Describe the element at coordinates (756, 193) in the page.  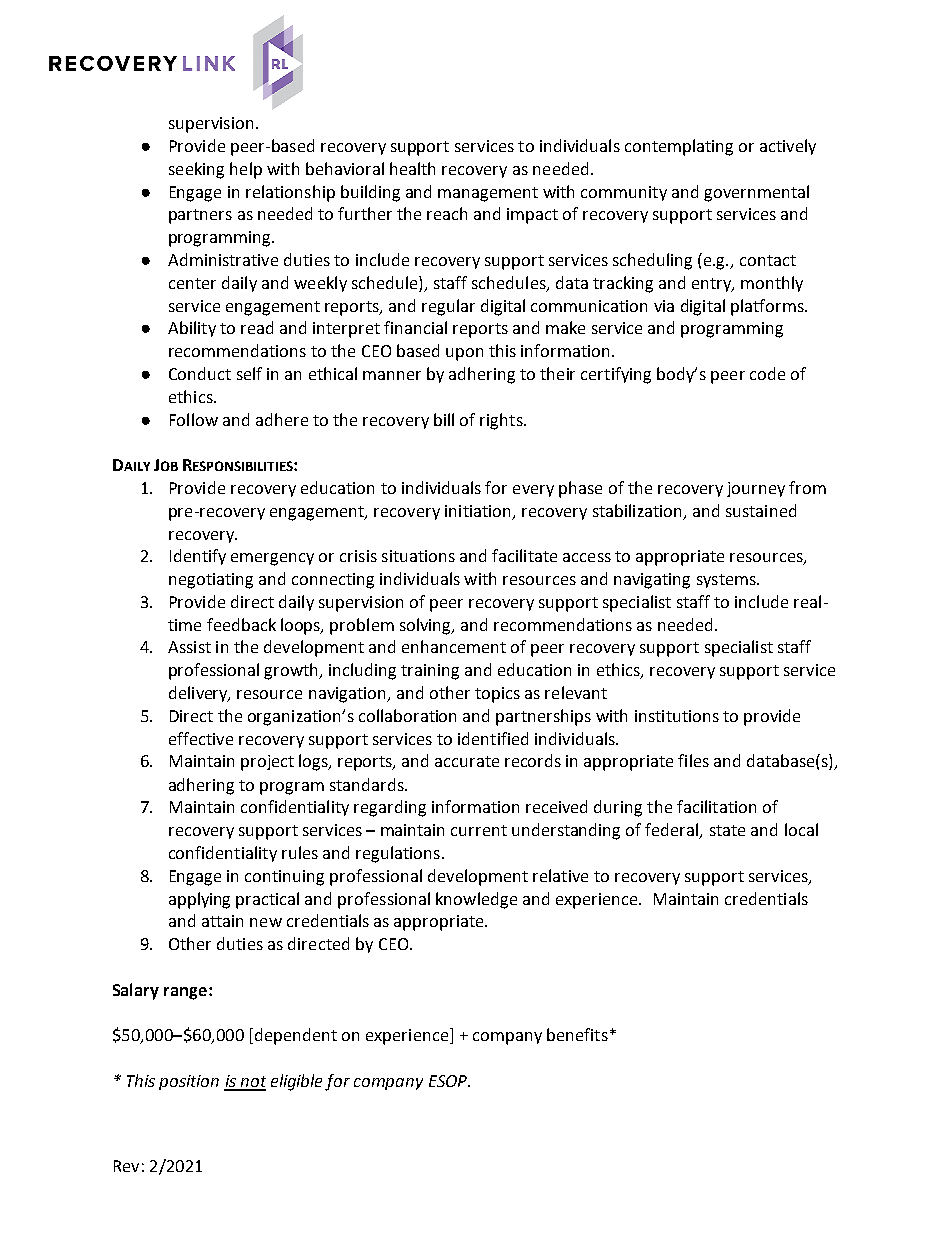
I see `governmental` at that location.
